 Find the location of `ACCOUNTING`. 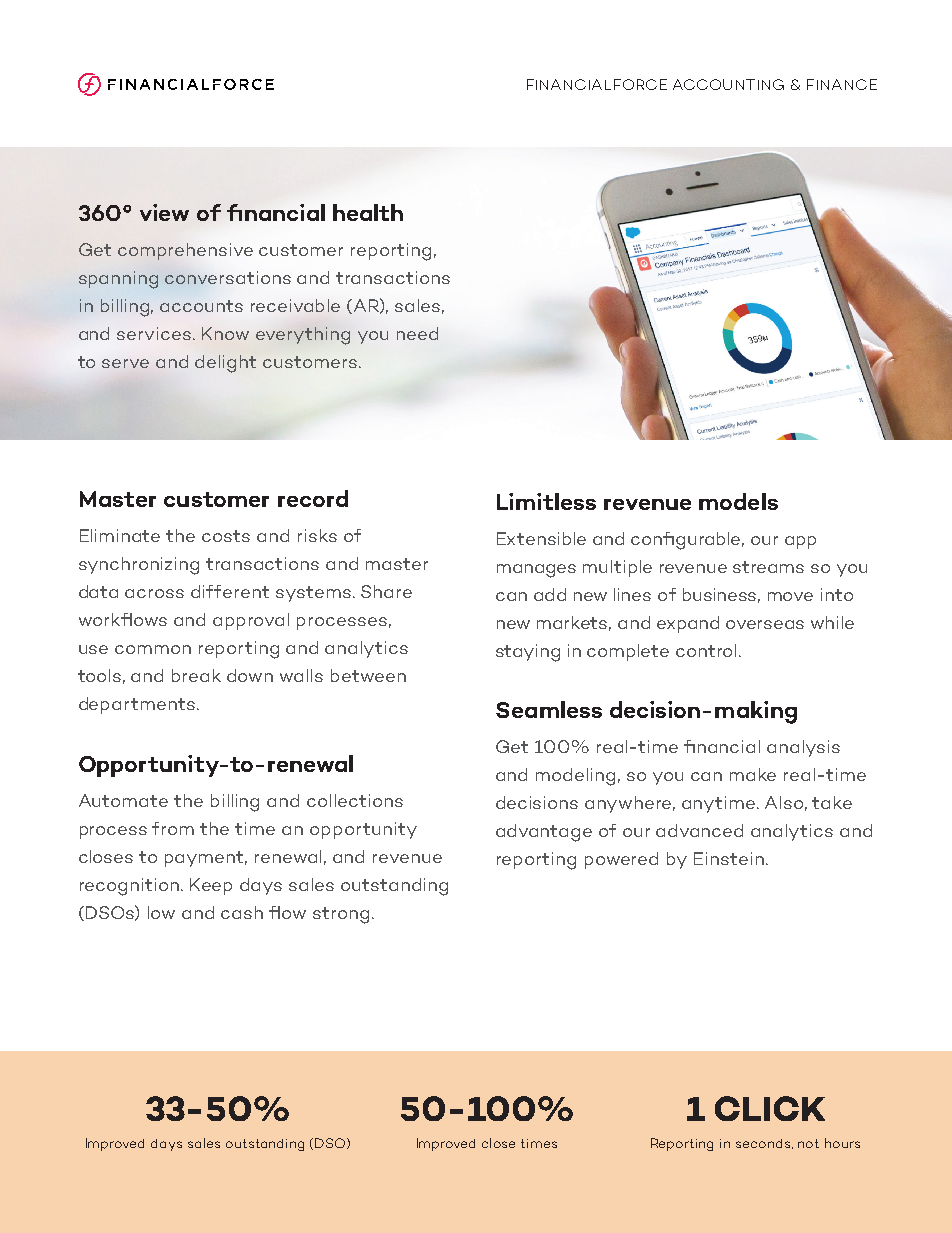

ACCOUNTING is located at coordinates (728, 84).
